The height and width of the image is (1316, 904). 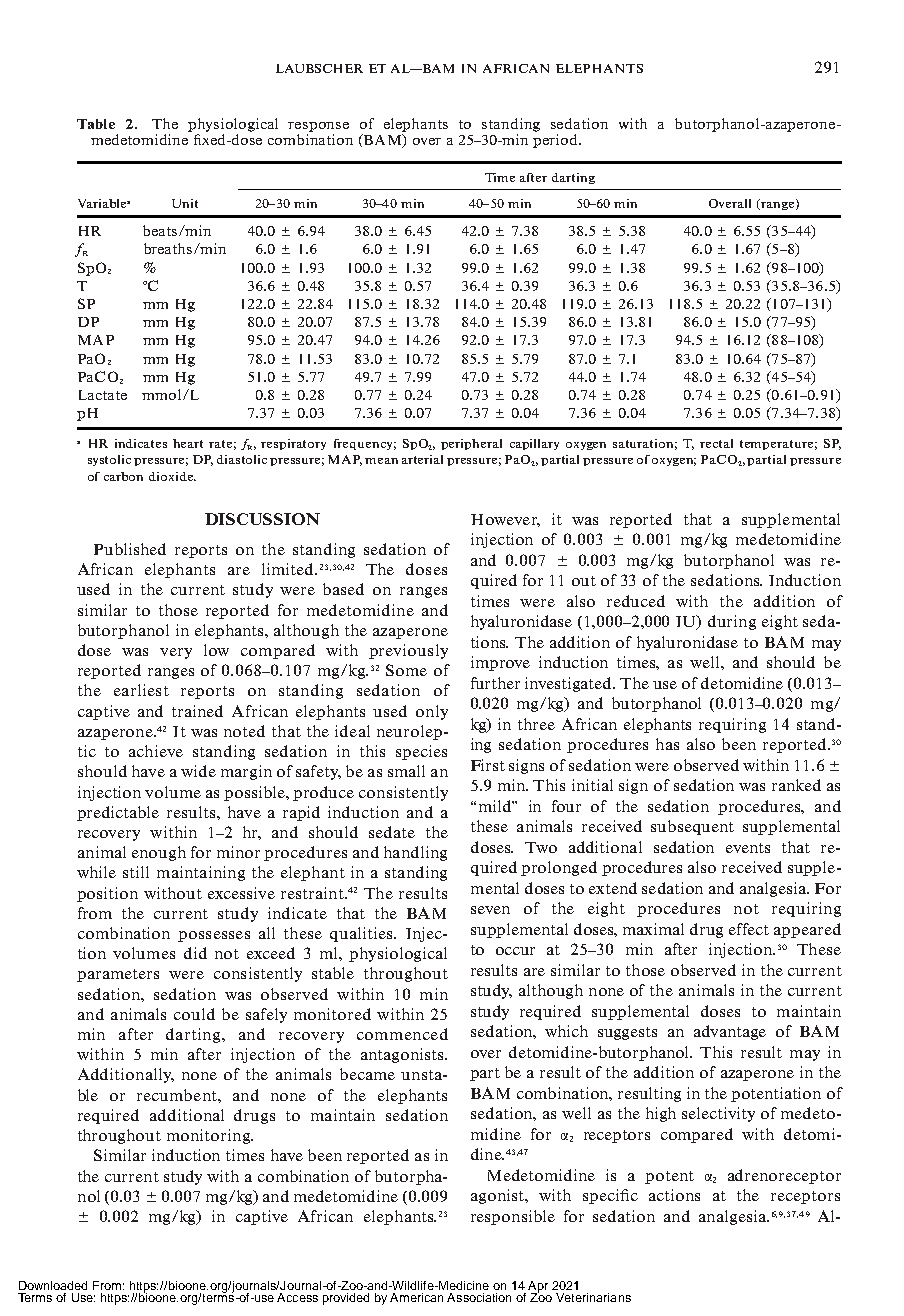 What do you see at coordinates (716, 443) in the image?
I see `rectal` at bounding box center [716, 443].
